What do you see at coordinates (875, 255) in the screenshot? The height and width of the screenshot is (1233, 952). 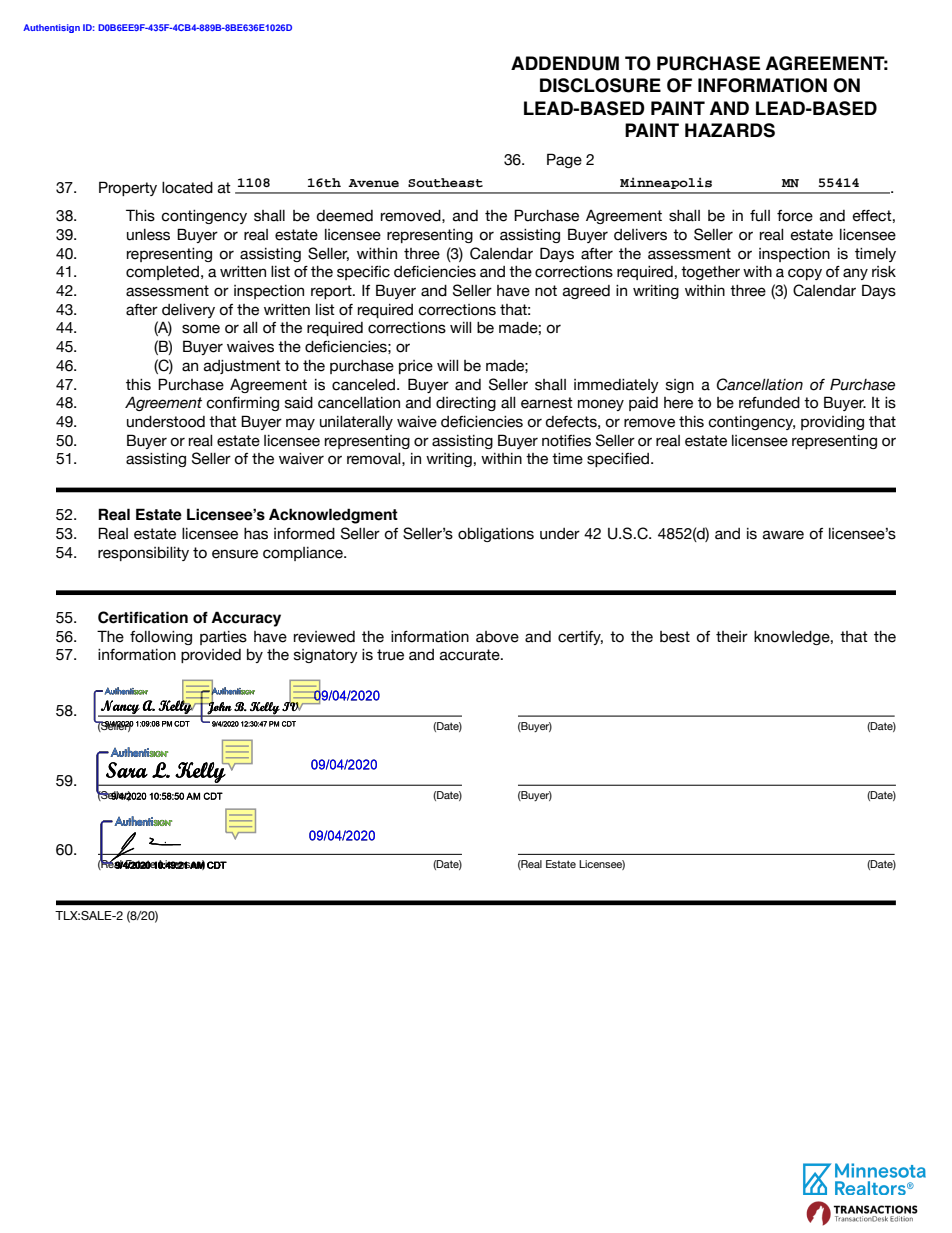 I see `timely` at bounding box center [875, 255].
